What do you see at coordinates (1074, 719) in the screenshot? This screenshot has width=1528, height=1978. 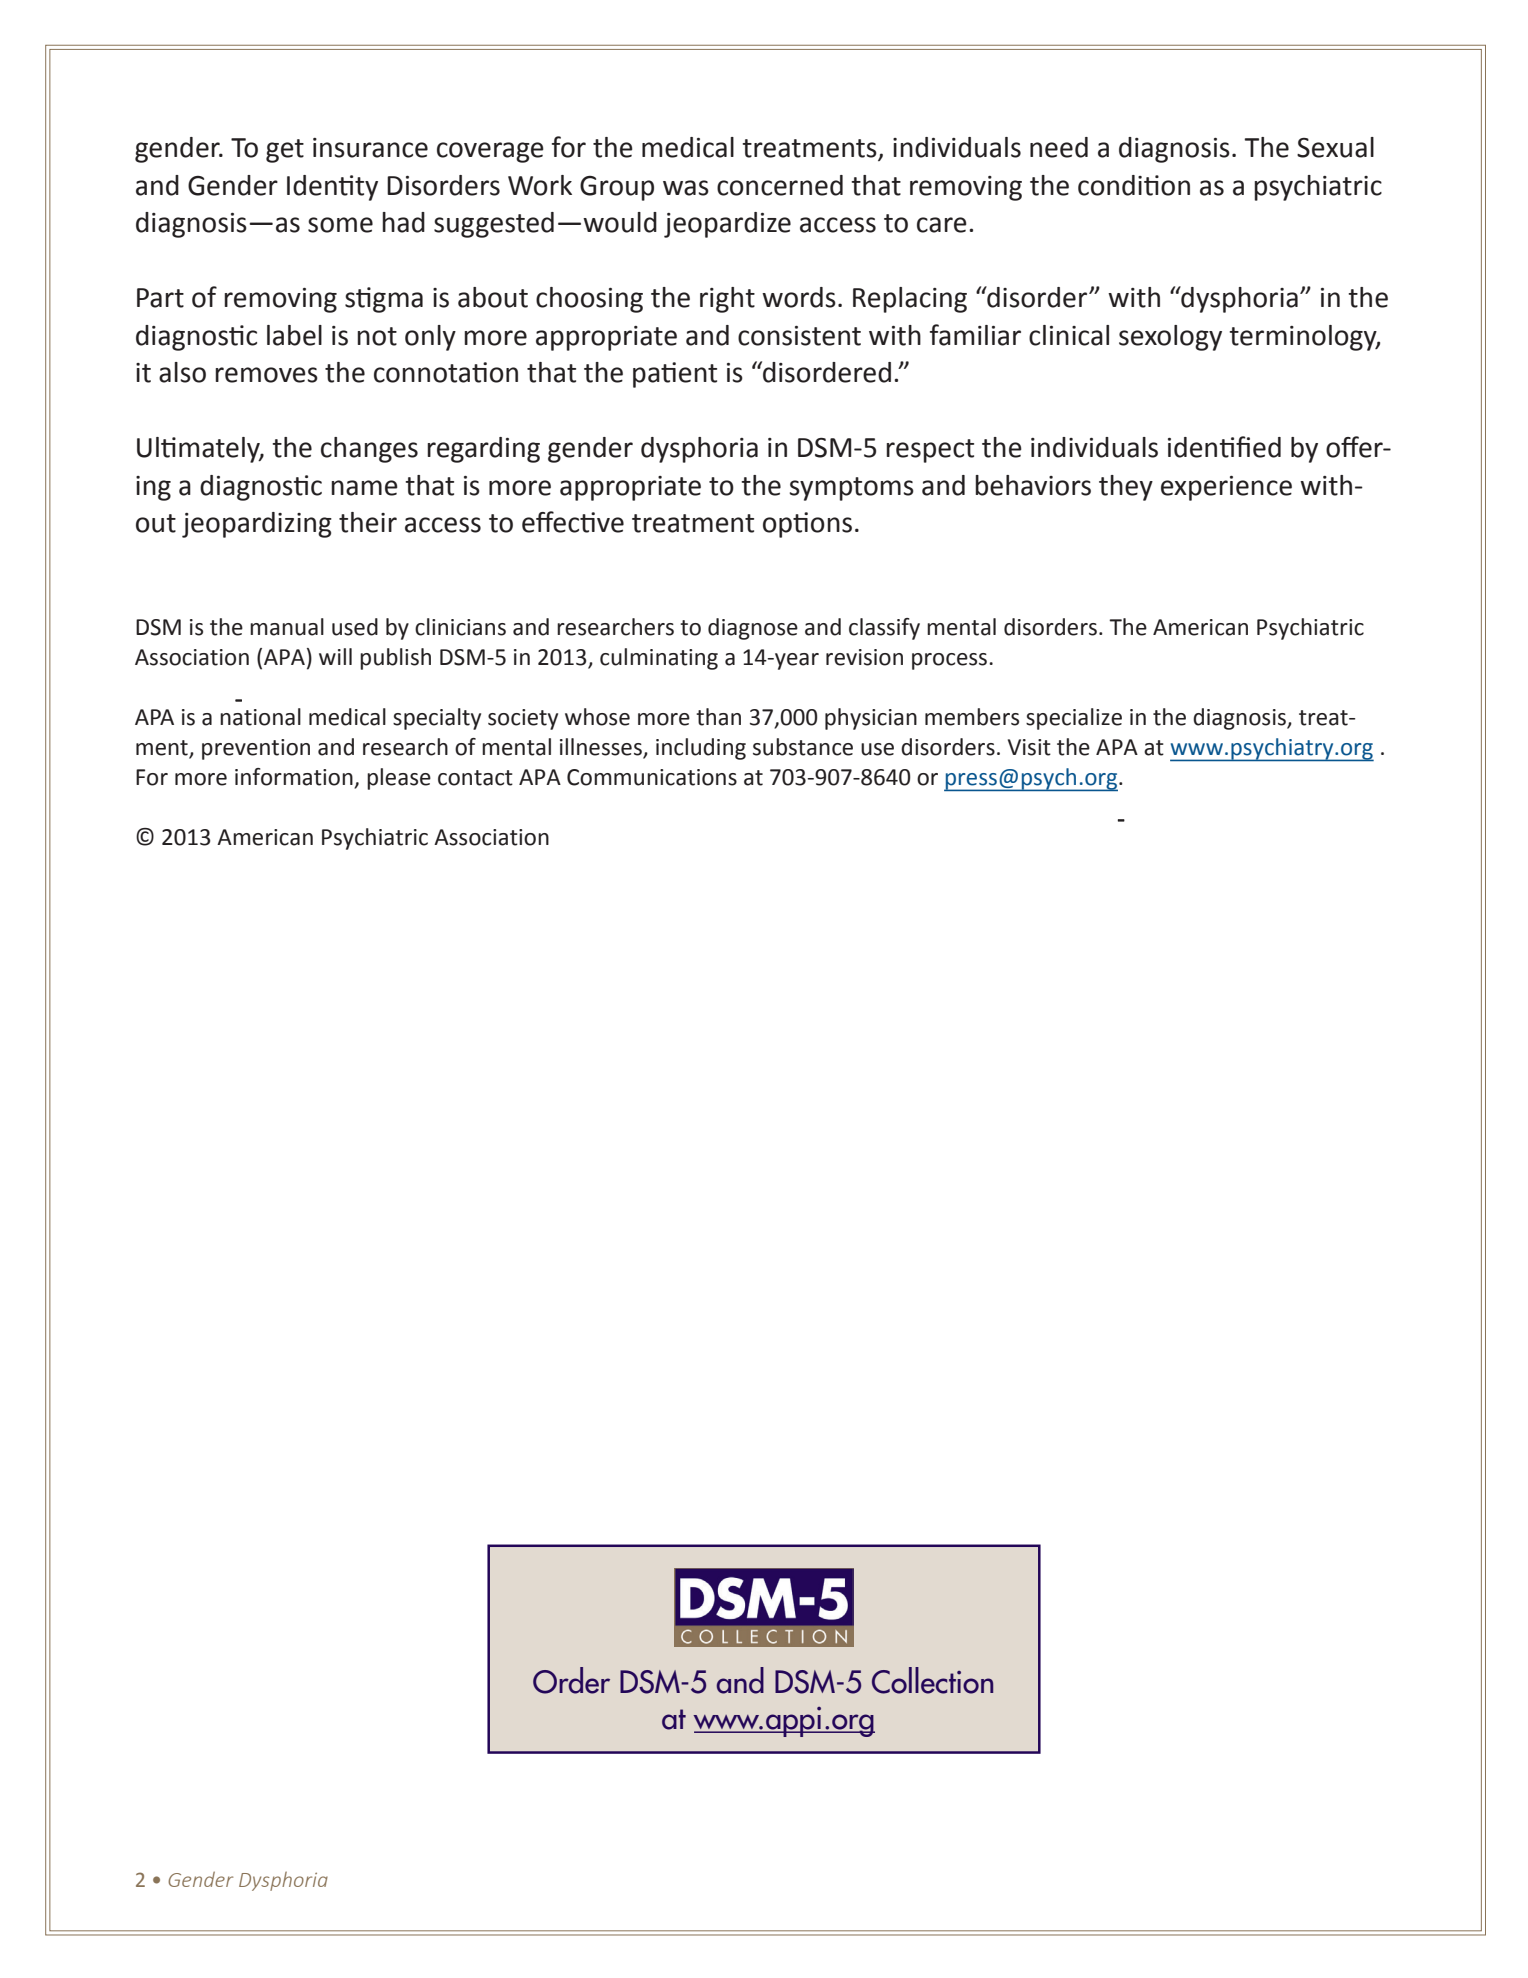 I see `specialize` at bounding box center [1074, 719].
